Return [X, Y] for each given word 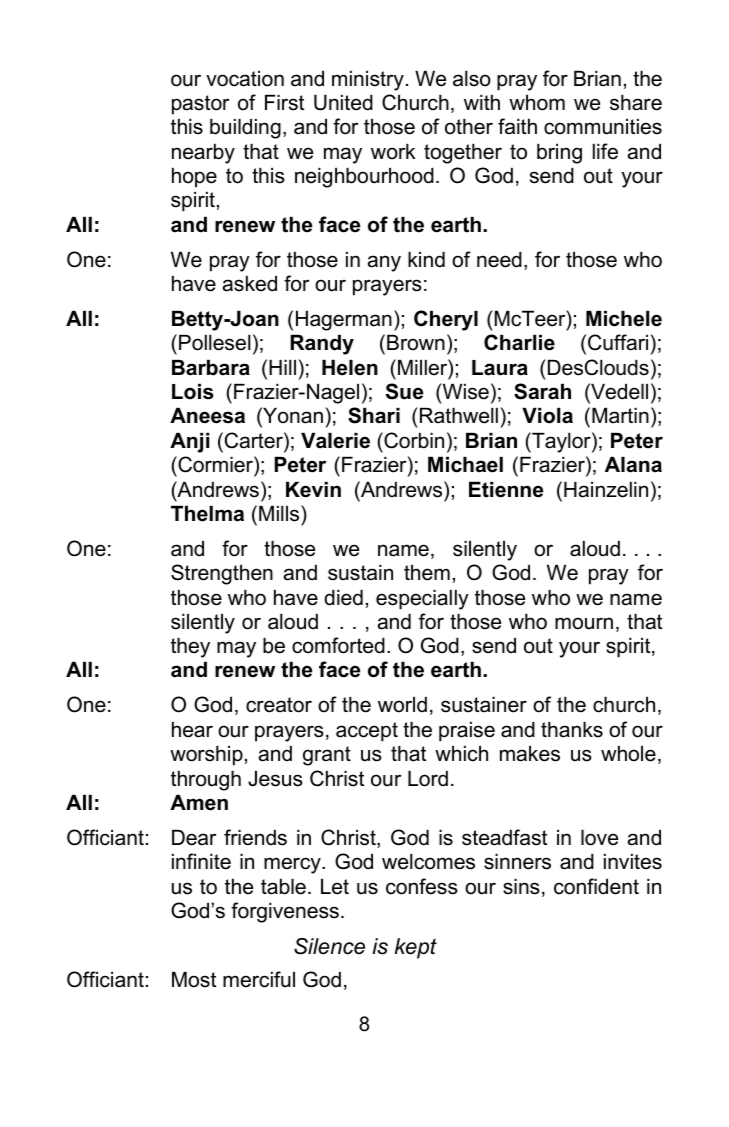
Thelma [207, 514]
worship [206, 756]
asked [250, 284]
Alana [633, 465]
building [245, 129]
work [393, 152]
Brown [416, 343]
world [402, 705]
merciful [259, 979]
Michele [624, 319]
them [427, 573]
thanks [572, 730]
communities [603, 127]
